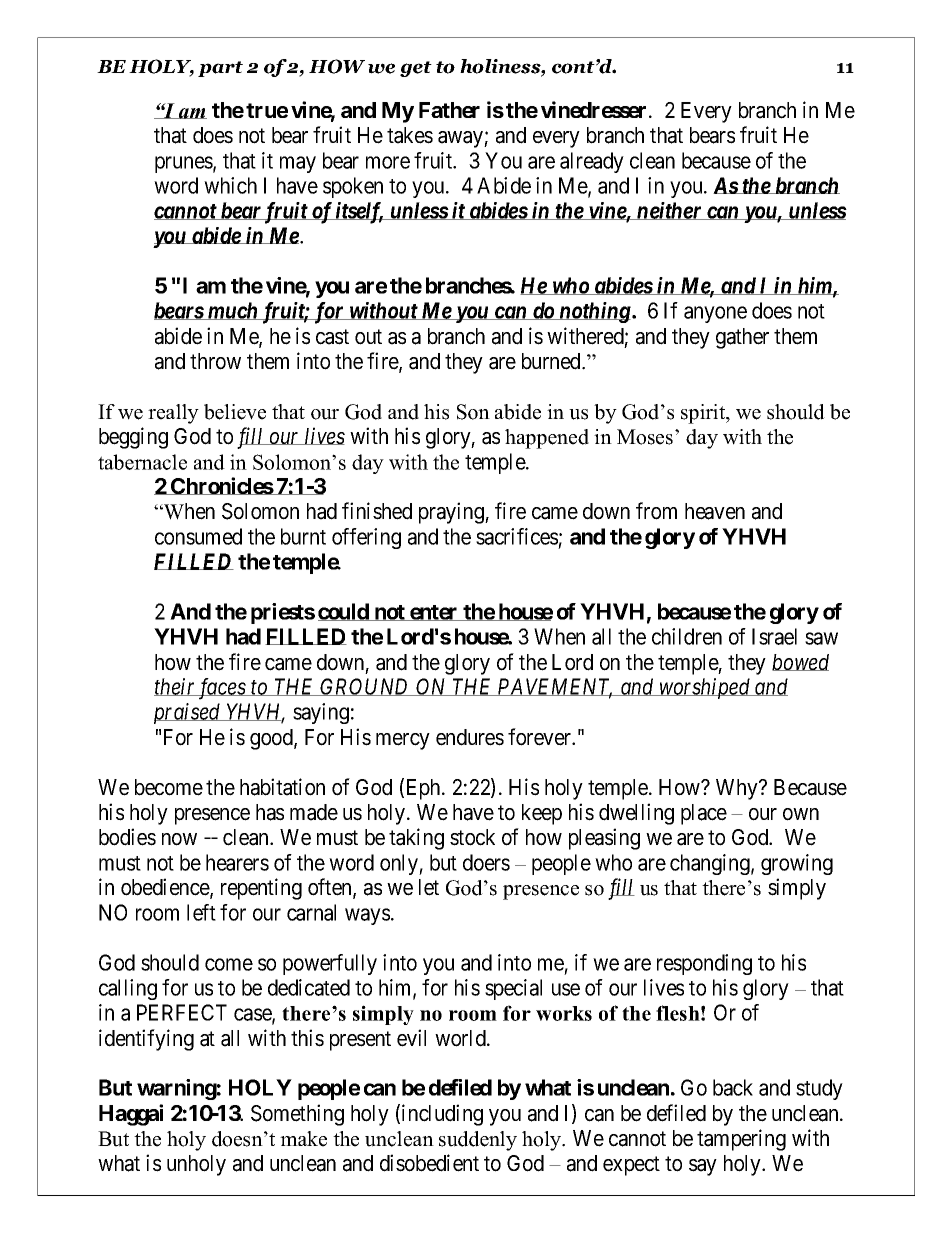 This image has width=952, height=1233. I want to click on Son, so click(473, 412).
